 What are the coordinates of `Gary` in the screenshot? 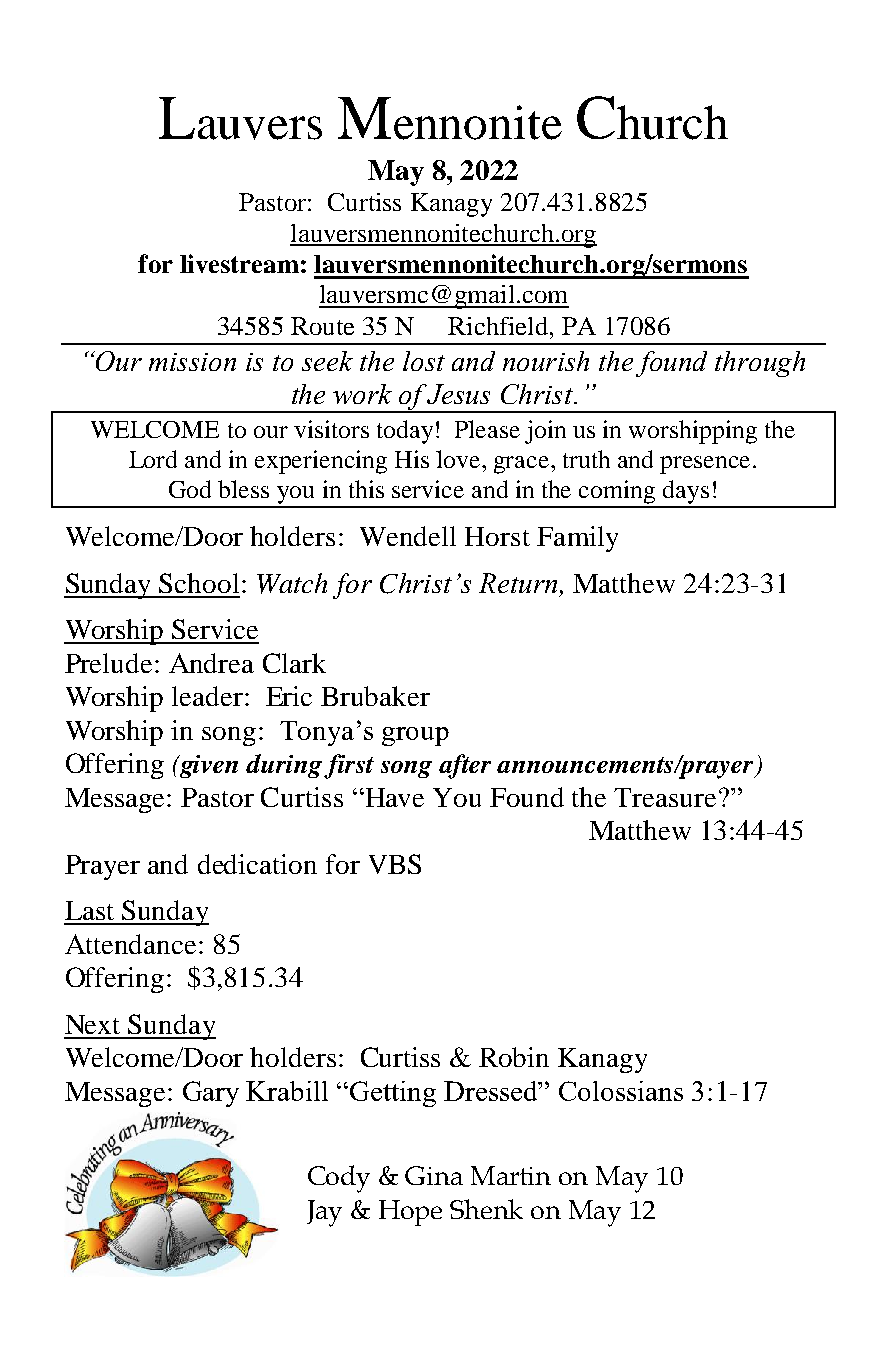 It's located at (211, 1094).
